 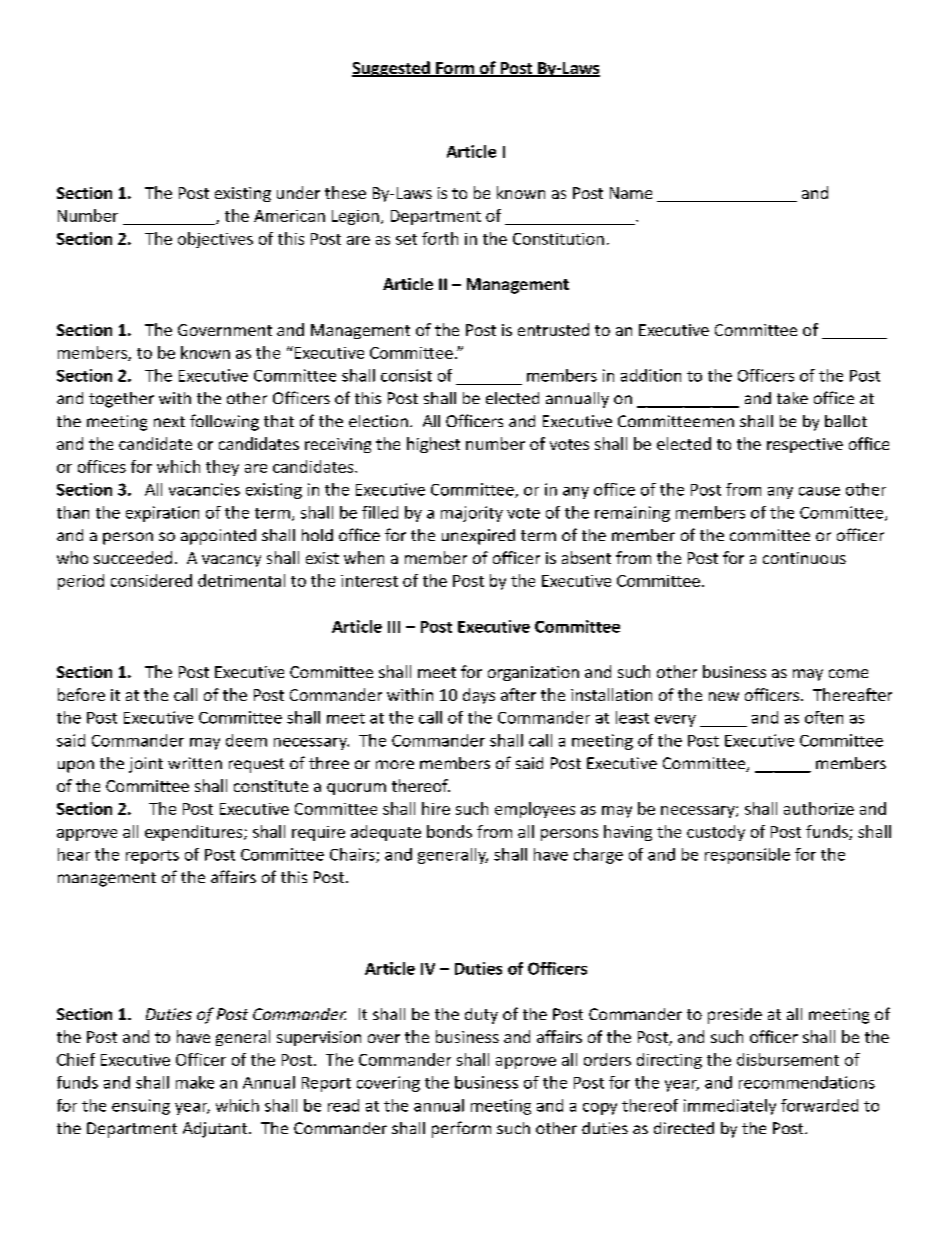 What do you see at coordinates (479, 696) in the page?
I see `days` at bounding box center [479, 696].
